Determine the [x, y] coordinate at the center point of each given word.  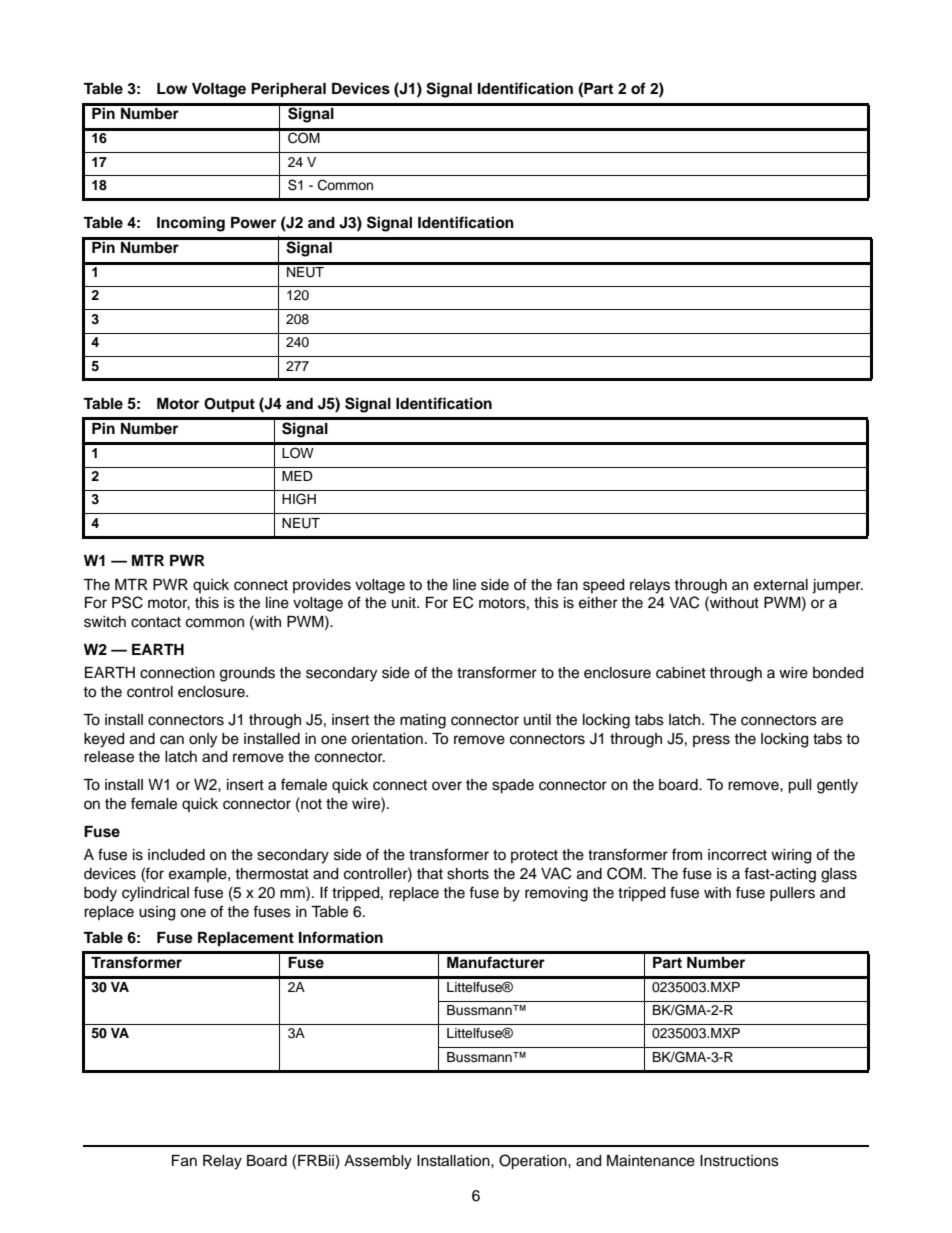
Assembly [378, 1162]
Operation [534, 1162]
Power [253, 222]
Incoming [191, 224]
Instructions [739, 1161]
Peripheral [288, 90]
